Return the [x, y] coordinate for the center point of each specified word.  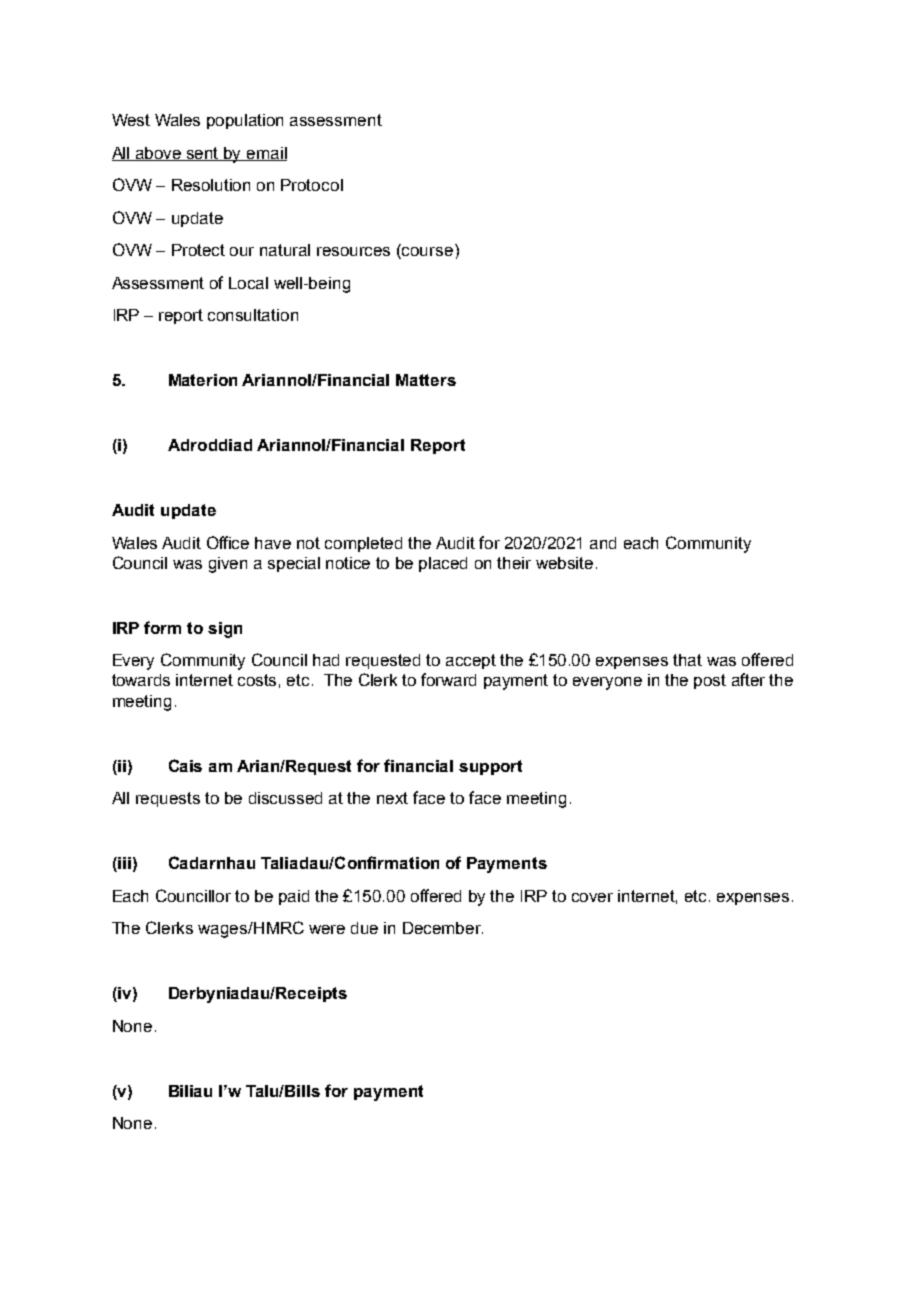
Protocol [312, 185]
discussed [285, 798]
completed [363, 544]
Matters [426, 380]
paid [294, 897]
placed [443, 564]
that [687, 660]
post [710, 681]
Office [228, 542]
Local [248, 283]
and [603, 543]
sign [225, 630]
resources [353, 251]
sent [203, 154]
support [490, 767]
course [427, 251]
